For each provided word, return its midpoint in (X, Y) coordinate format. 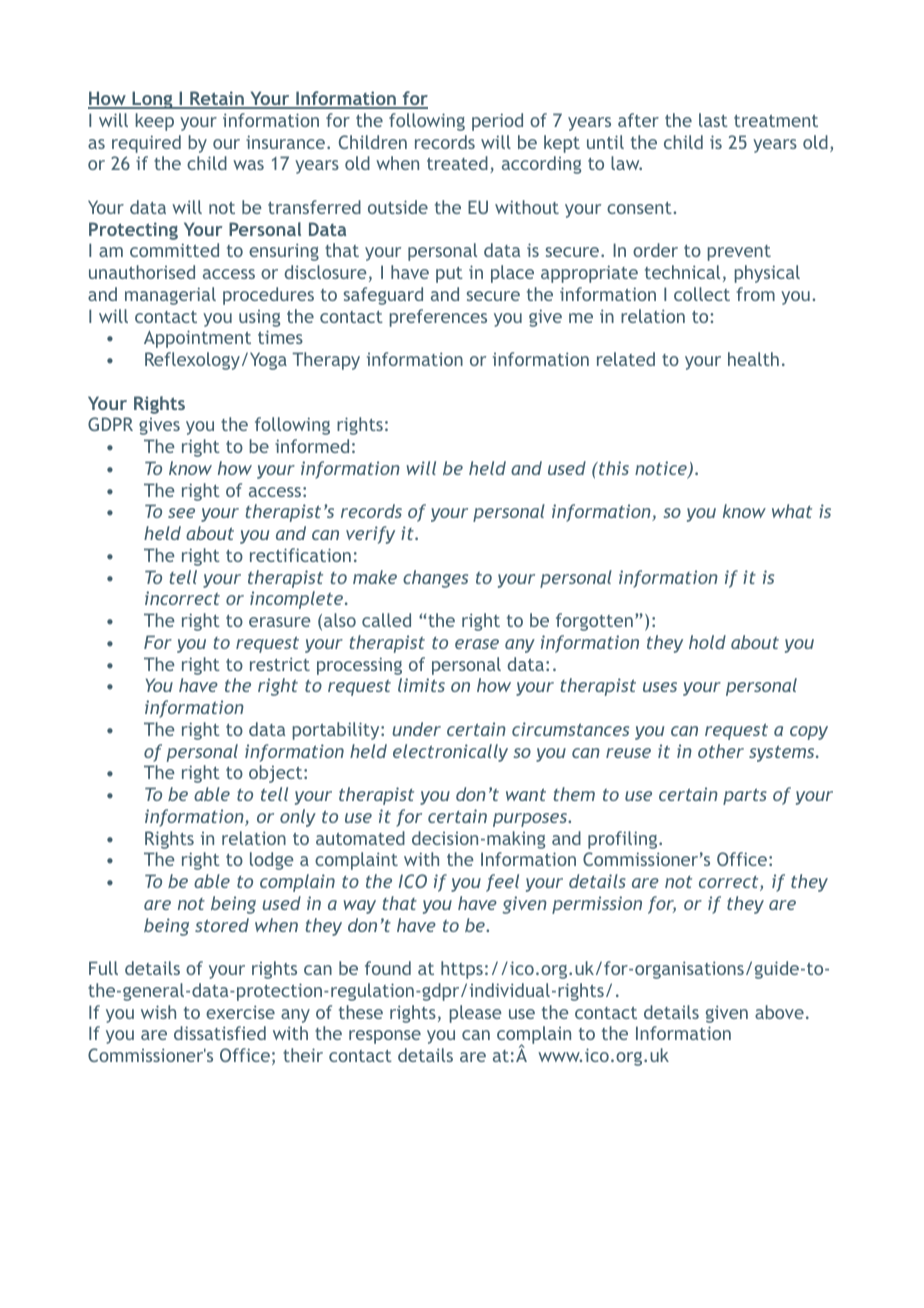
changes (435, 579)
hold (707, 642)
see (181, 513)
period (497, 122)
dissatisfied (220, 1033)
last (713, 120)
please (475, 1014)
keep (155, 122)
